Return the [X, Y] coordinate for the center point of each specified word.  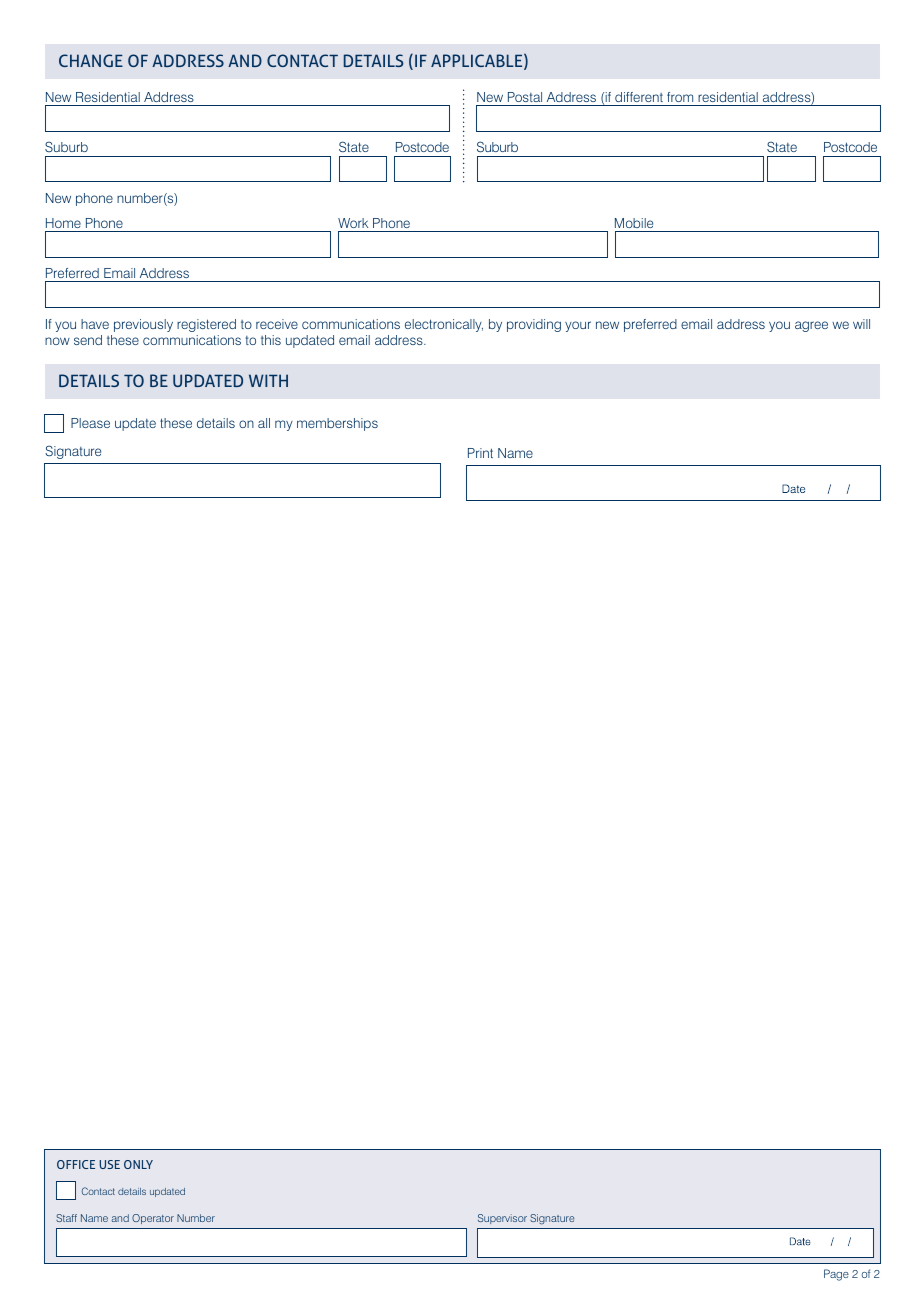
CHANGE [91, 60]
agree [811, 326]
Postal [525, 97]
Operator [153, 1219]
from [680, 97]
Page [836, 1275]
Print [480, 453]
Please [90, 423]
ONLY [138, 1164]
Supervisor [502, 1219]
